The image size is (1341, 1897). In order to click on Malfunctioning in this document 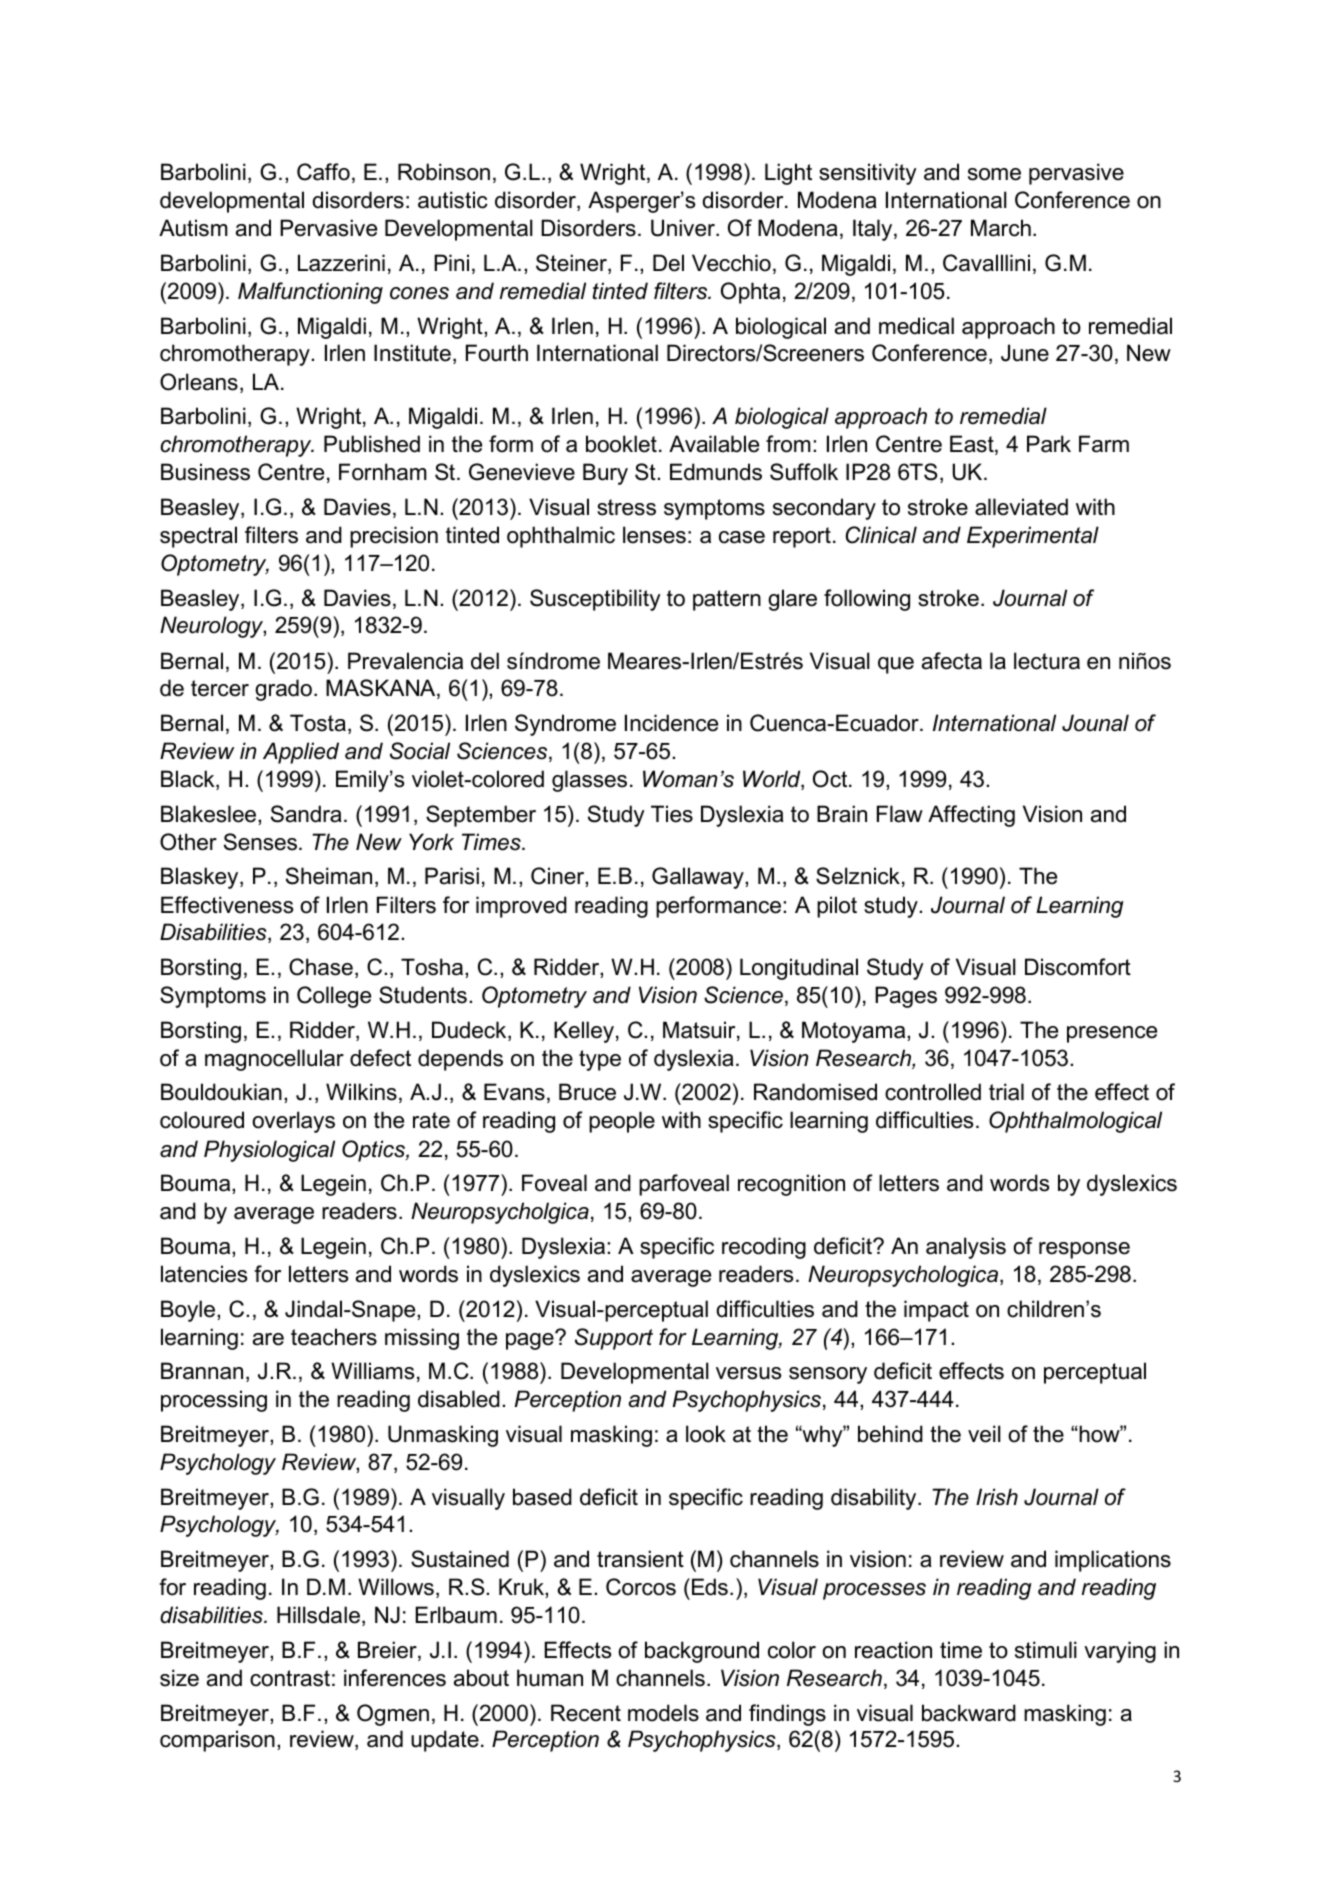, I will do `click(310, 293)`.
